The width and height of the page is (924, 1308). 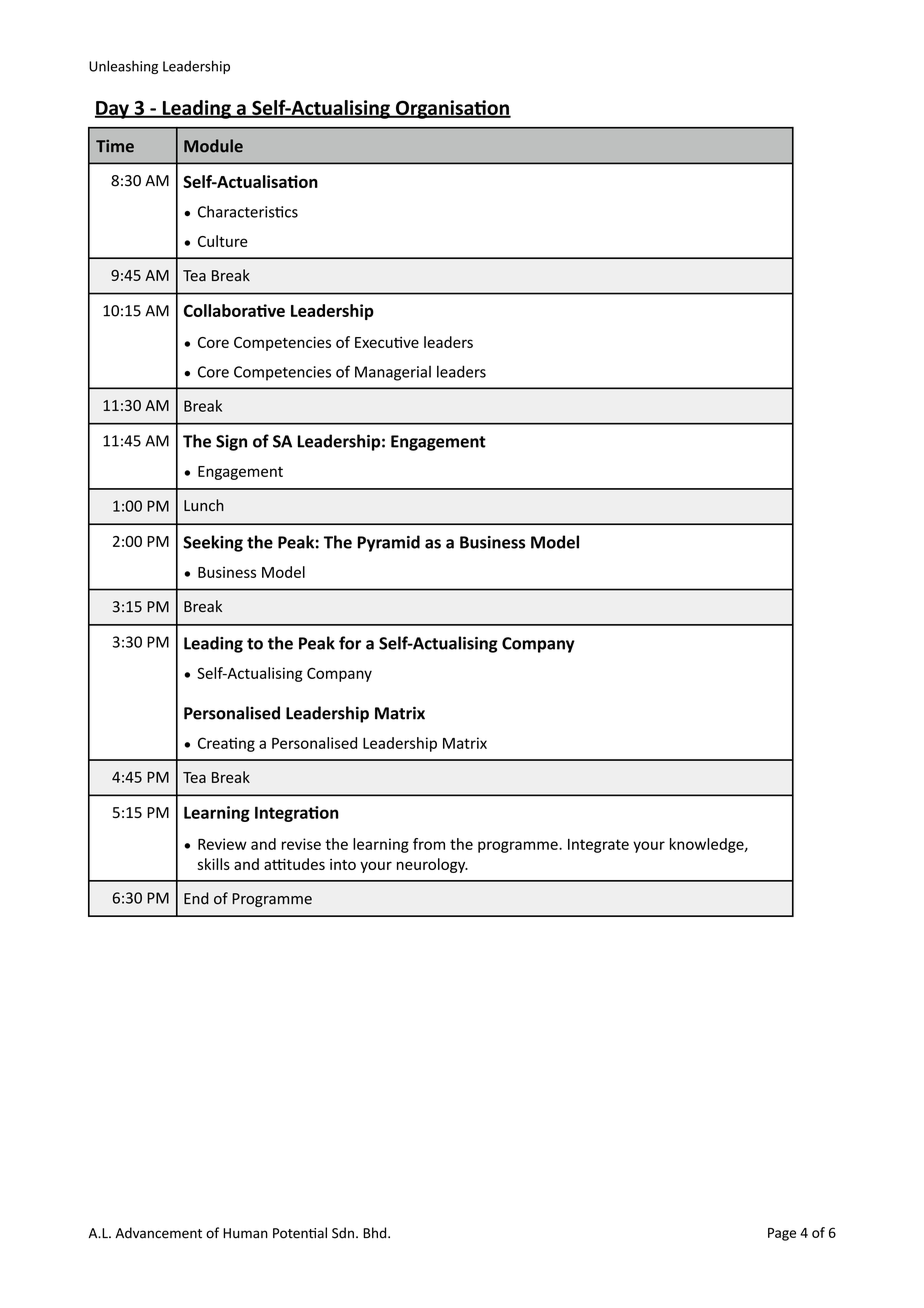 What do you see at coordinates (196, 898) in the page?
I see `End` at bounding box center [196, 898].
